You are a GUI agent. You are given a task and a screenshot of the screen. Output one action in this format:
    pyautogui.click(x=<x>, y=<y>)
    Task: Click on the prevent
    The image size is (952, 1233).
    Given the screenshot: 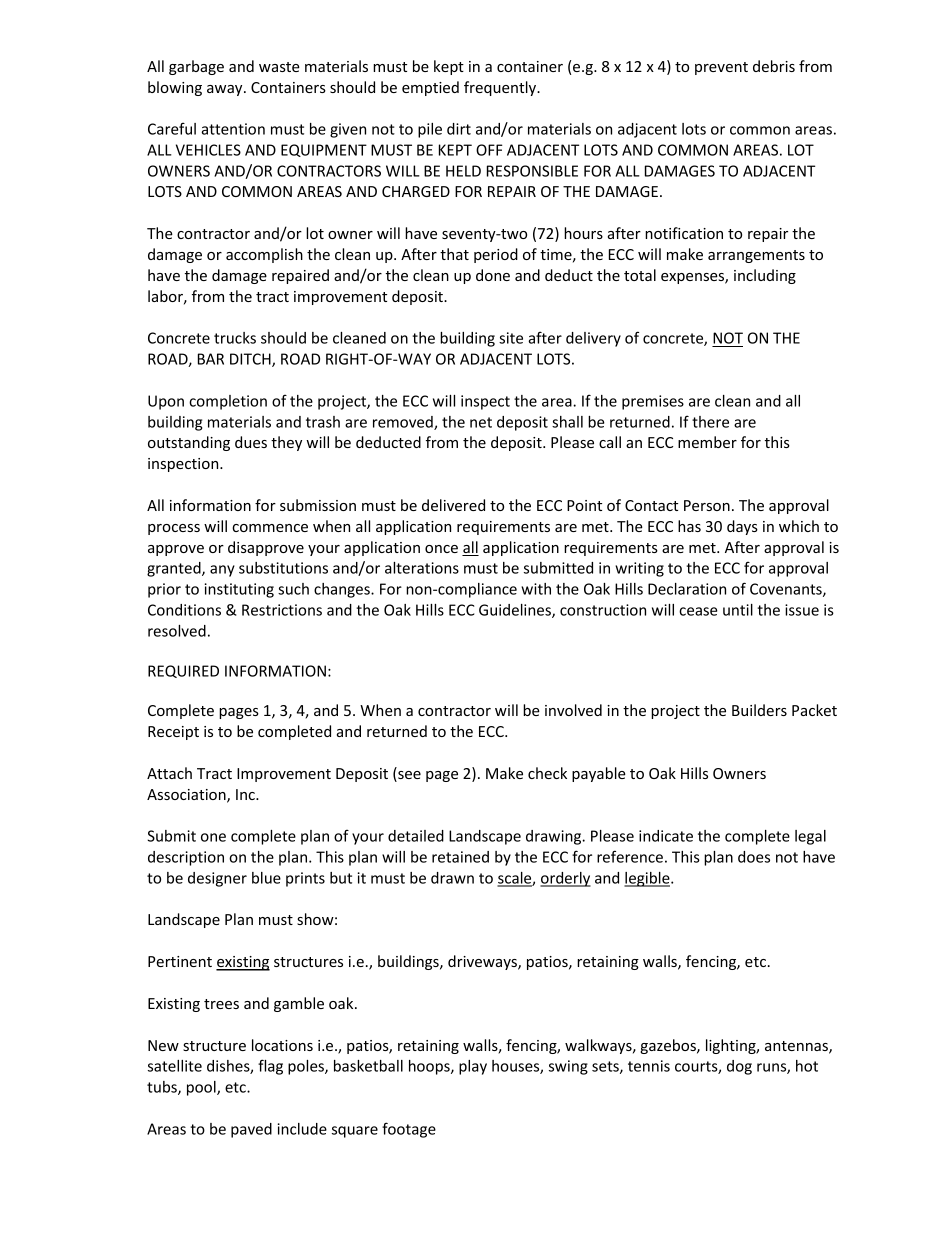 What is the action you would take?
    pyautogui.click(x=721, y=68)
